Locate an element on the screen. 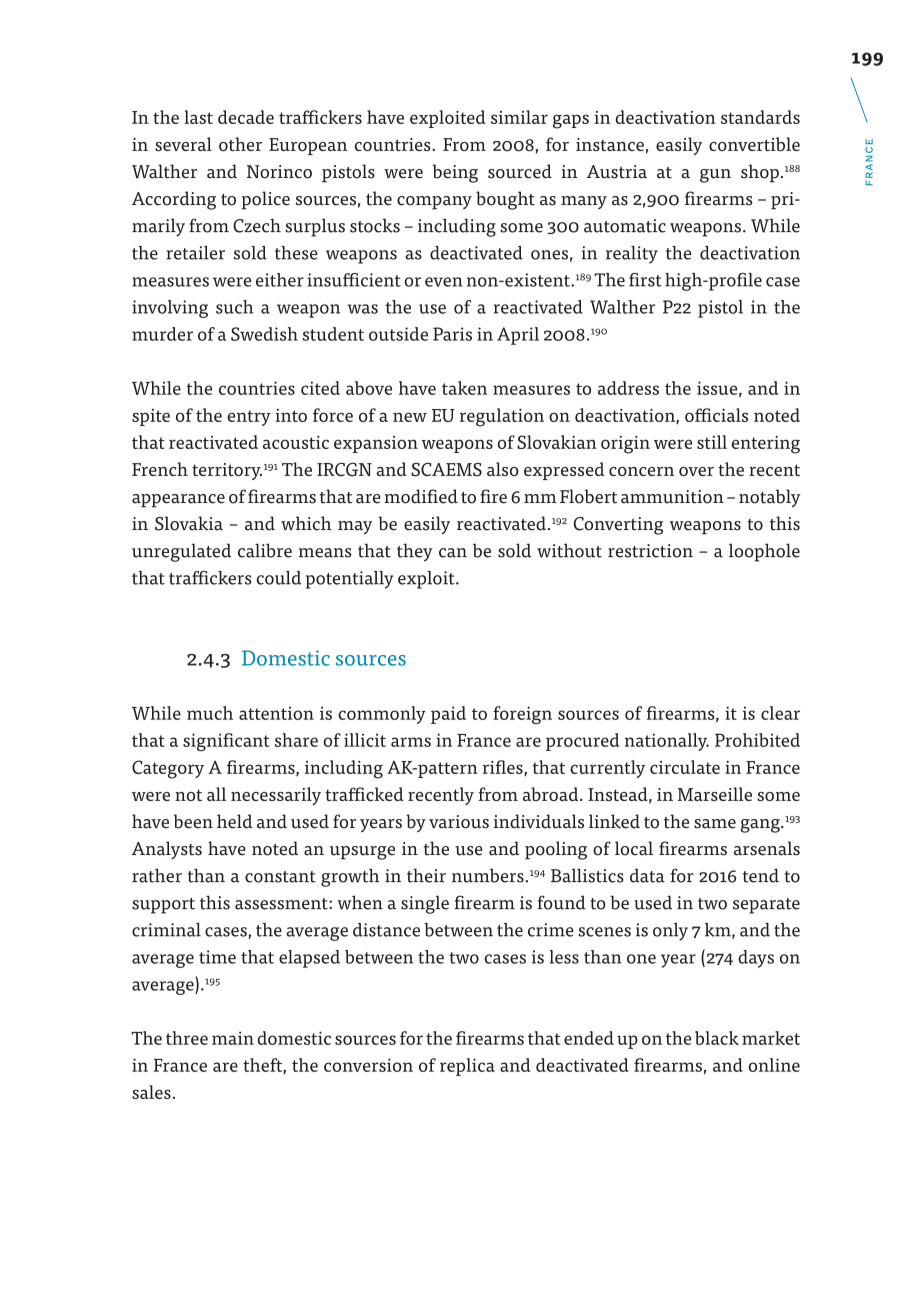 This screenshot has width=921, height=1316. restriction is located at coordinates (650, 551).
